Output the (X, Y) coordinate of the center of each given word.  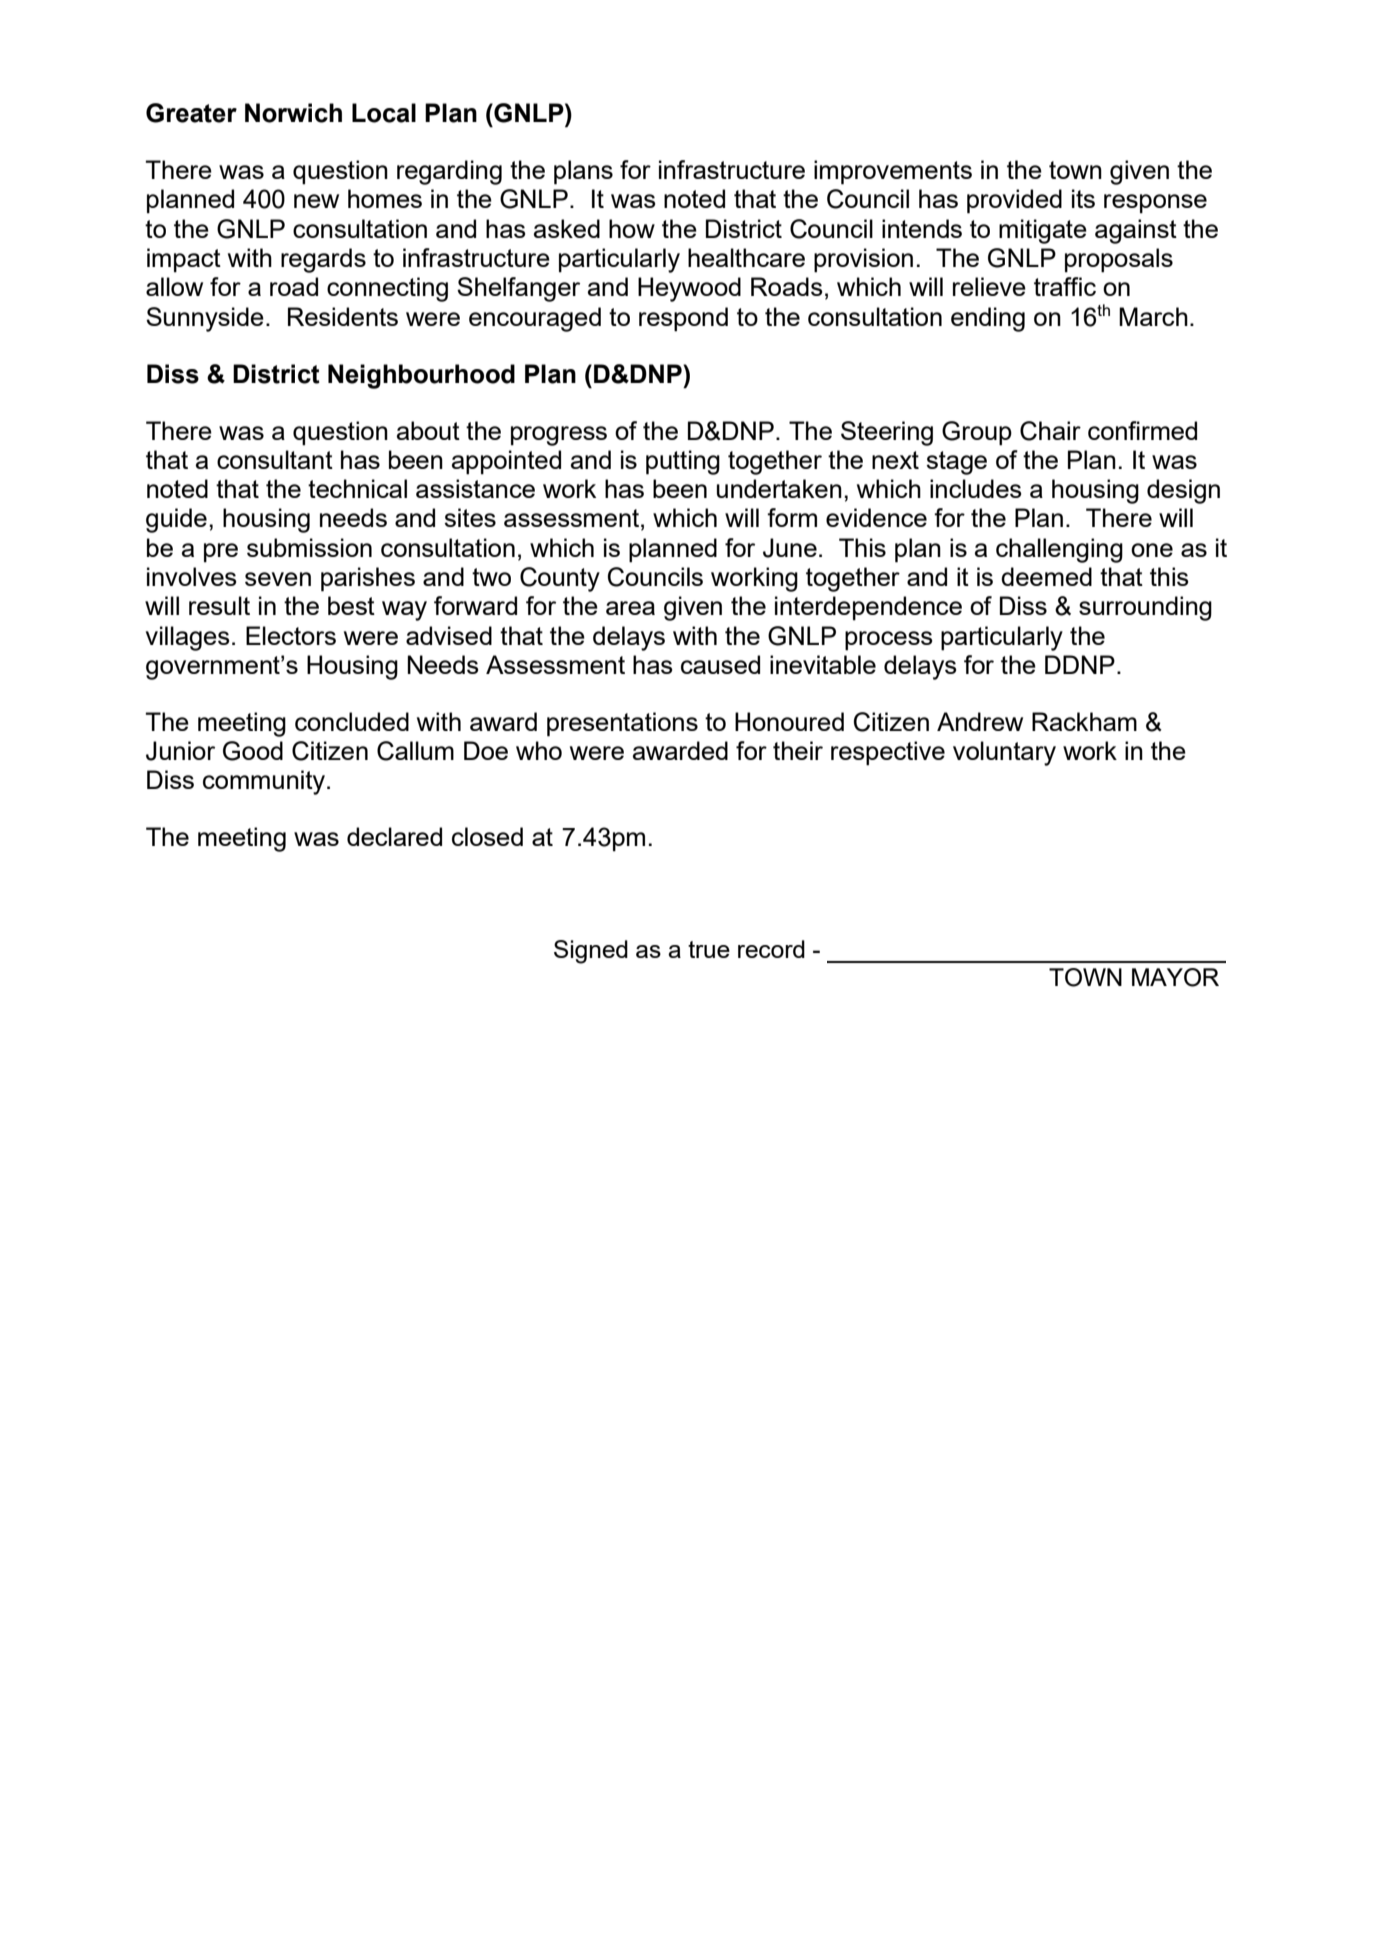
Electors (291, 635)
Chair (1050, 431)
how (632, 228)
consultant (275, 459)
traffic (1065, 286)
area (630, 608)
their (798, 750)
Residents (343, 316)
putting (683, 462)
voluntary (1004, 753)
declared (394, 836)
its (1083, 198)
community (265, 782)
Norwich (293, 113)
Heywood (689, 289)
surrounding (1145, 608)
